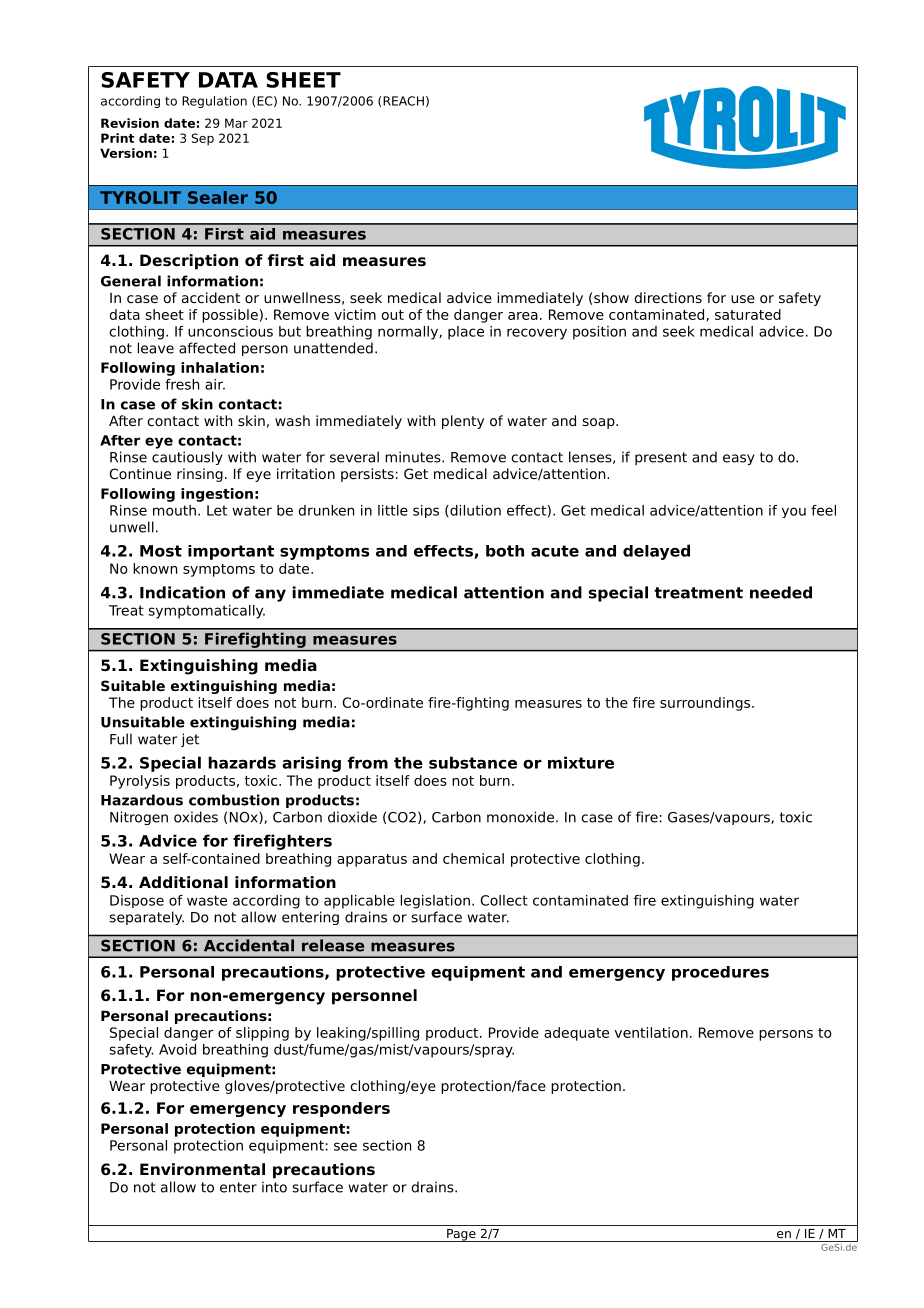 Image resolution: width=924 pixels, height=1308 pixels. I want to click on Environmental, so click(202, 1169).
